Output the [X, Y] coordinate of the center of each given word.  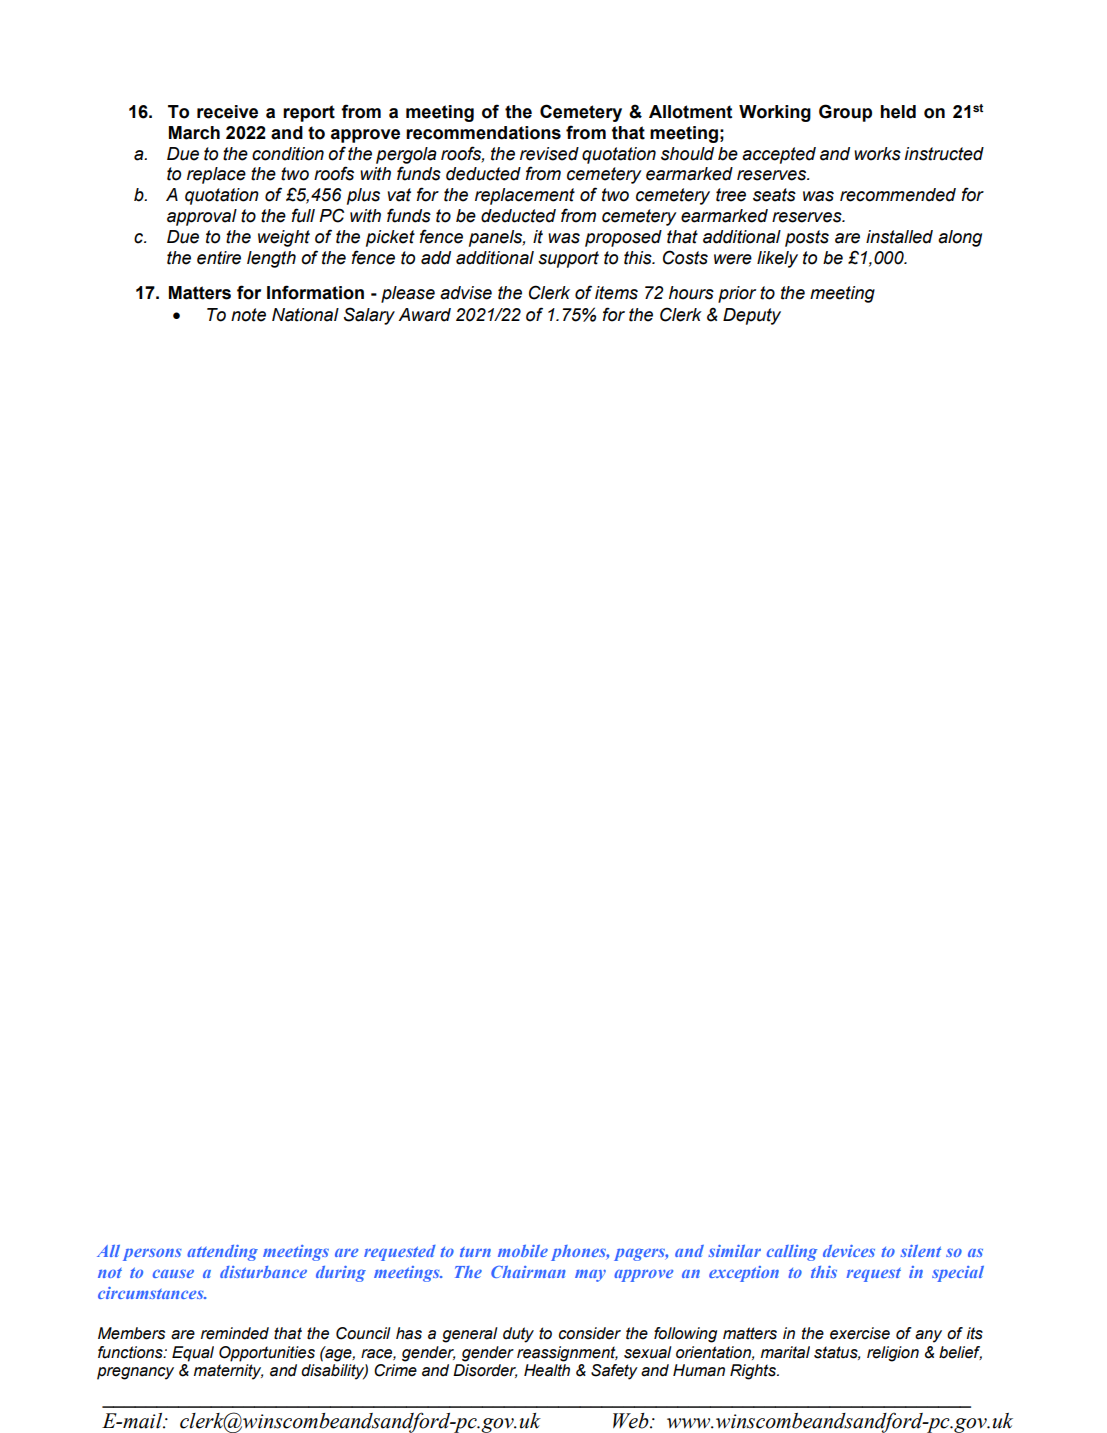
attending [222, 1253]
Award [424, 315]
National [305, 315]
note [248, 315]
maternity [228, 1372]
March [194, 133]
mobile [523, 1251]
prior [737, 294]
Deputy [752, 316]
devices [849, 1251]
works [877, 154]
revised [549, 154]
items [616, 293]
